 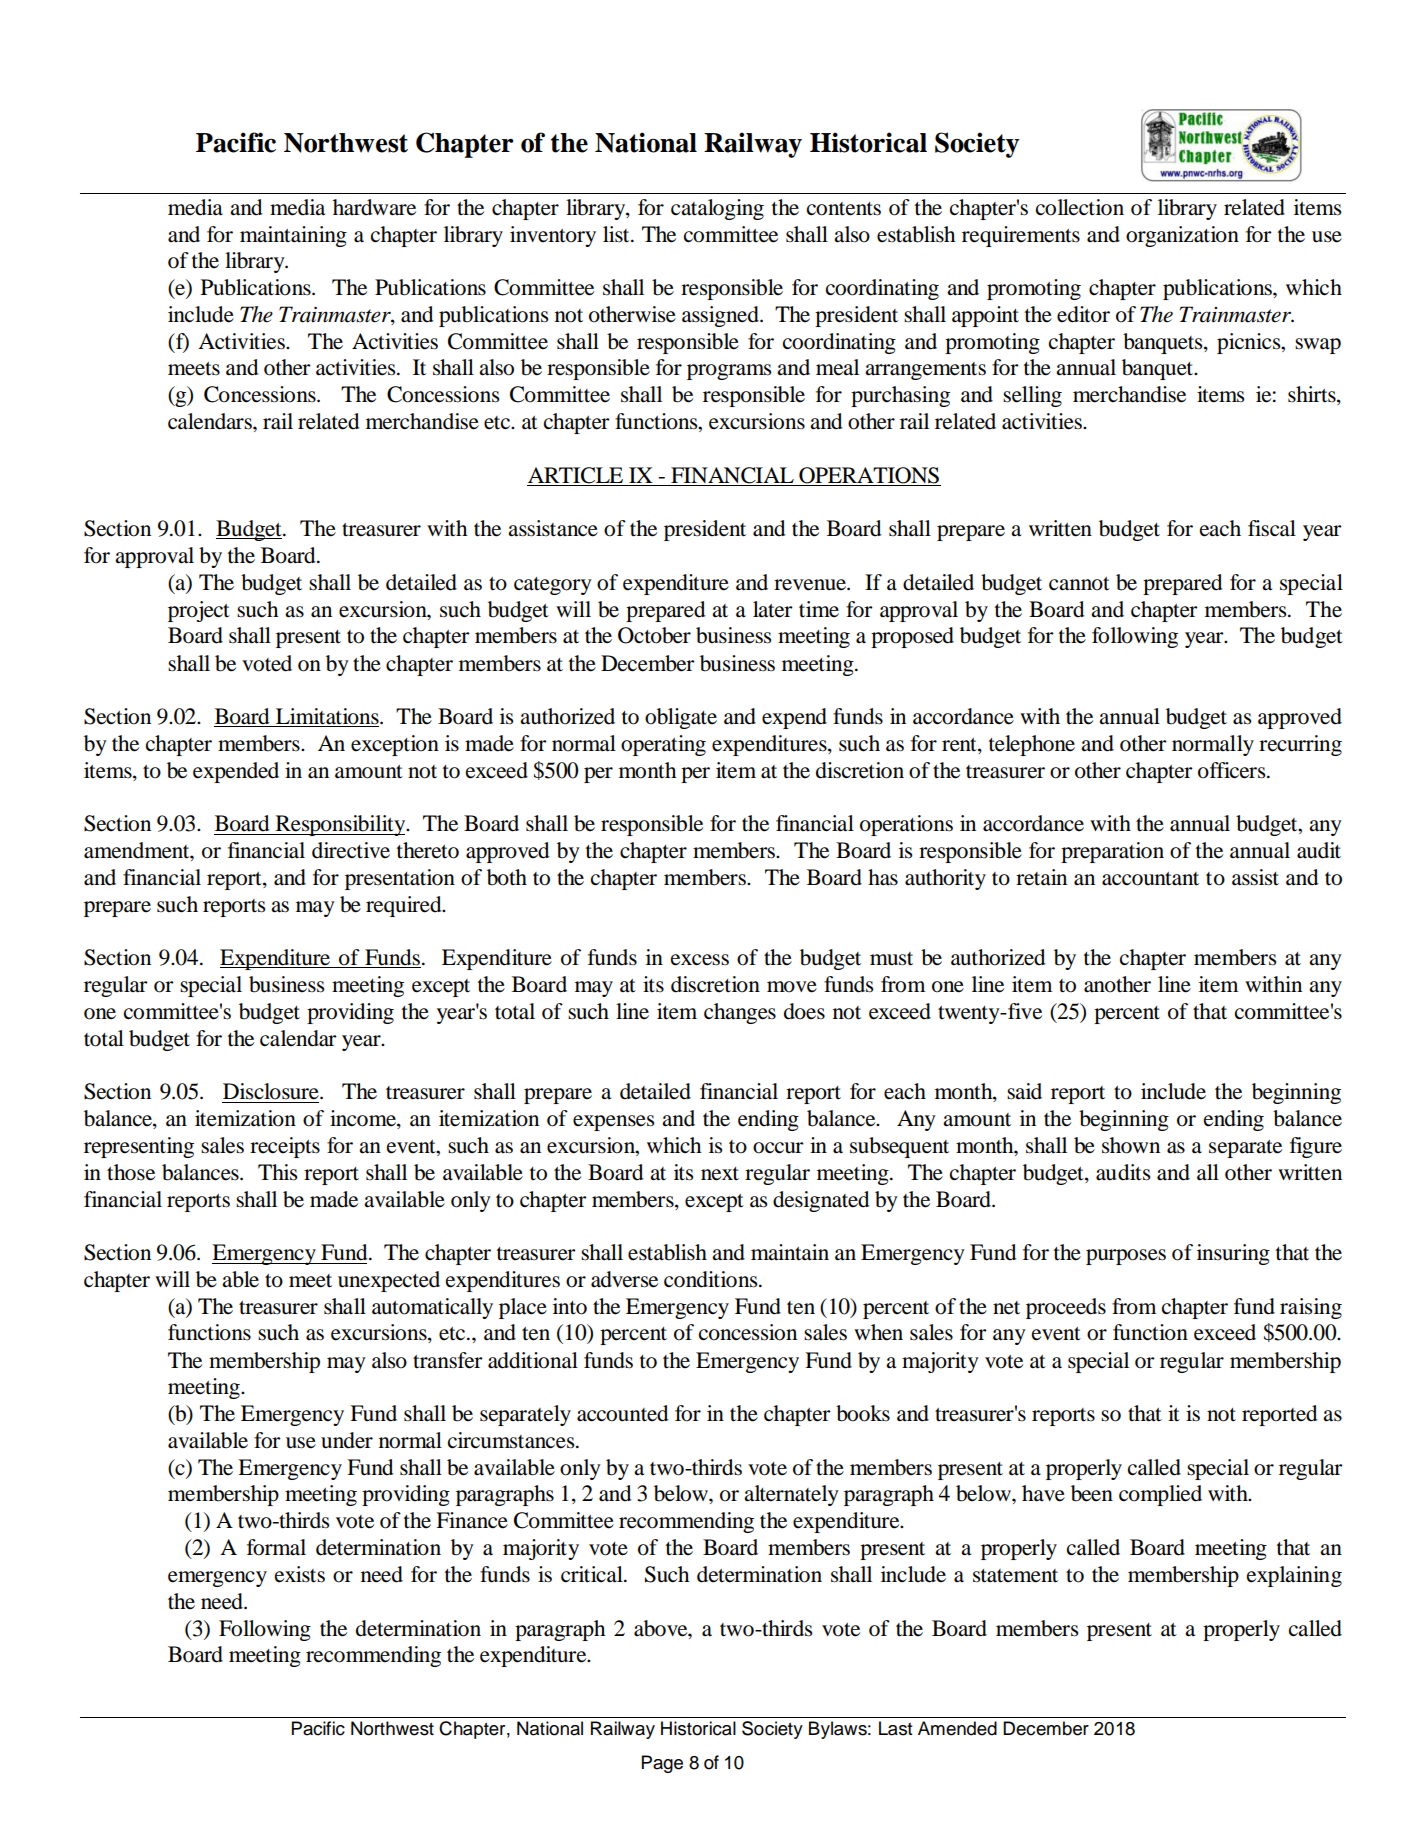 What do you see at coordinates (1150, 879) in the document?
I see `accountant` at bounding box center [1150, 879].
